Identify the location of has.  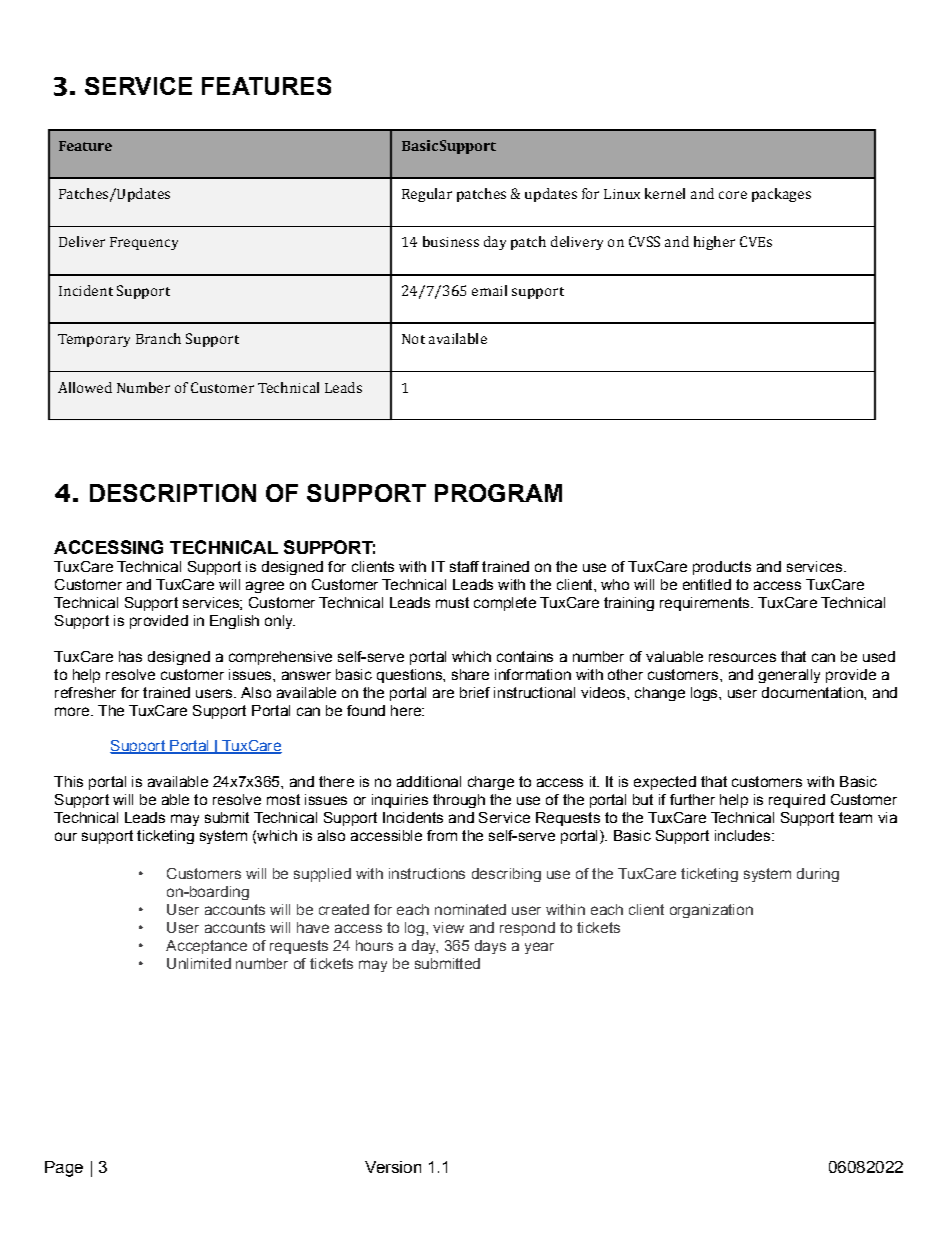
(130, 656).
